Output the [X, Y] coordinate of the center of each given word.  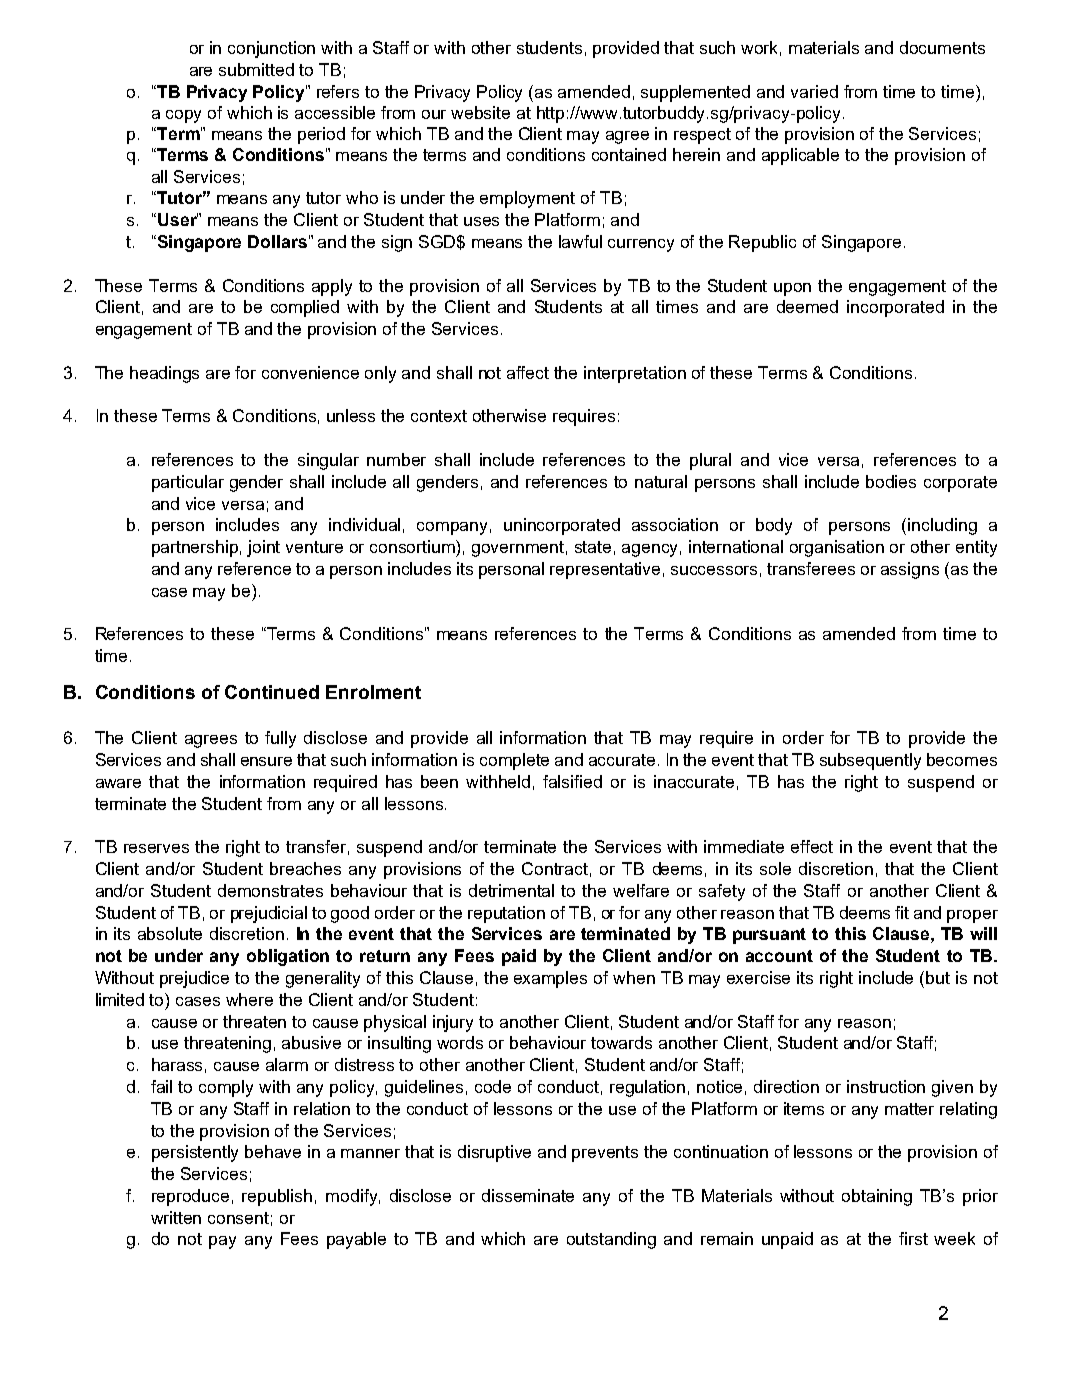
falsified [572, 781]
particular [188, 483]
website [480, 112]
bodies [891, 481]
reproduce [190, 1197]
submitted [256, 69]
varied [814, 91]
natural [661, 481]
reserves [156, 848]
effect [812, 846]
